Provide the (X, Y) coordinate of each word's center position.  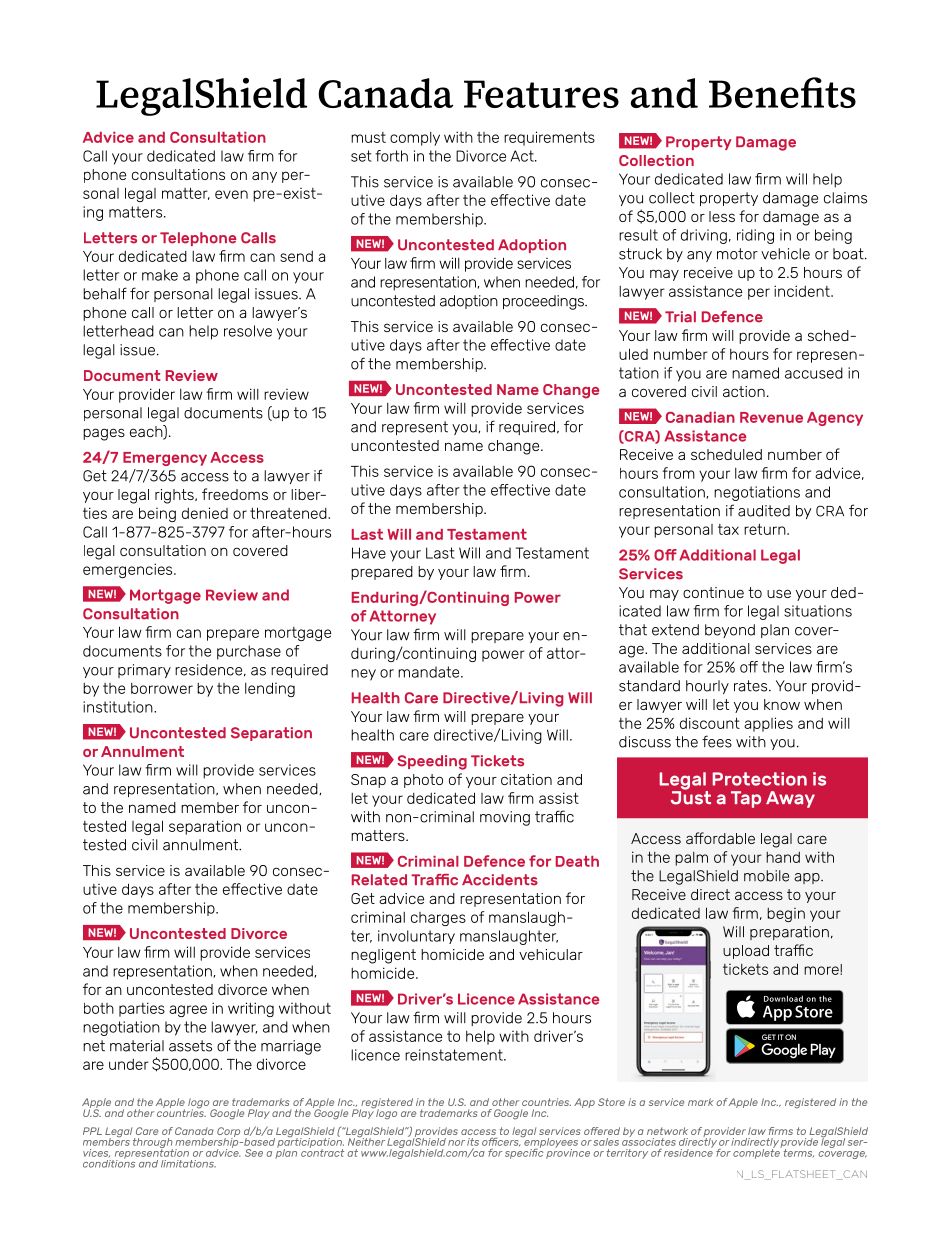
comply (415, 139)
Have (369, 553)
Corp (228, 1133)
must (368, 137)
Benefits (782, 92)
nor (456, 1143)
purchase (249, 652)
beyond (730, 631)
